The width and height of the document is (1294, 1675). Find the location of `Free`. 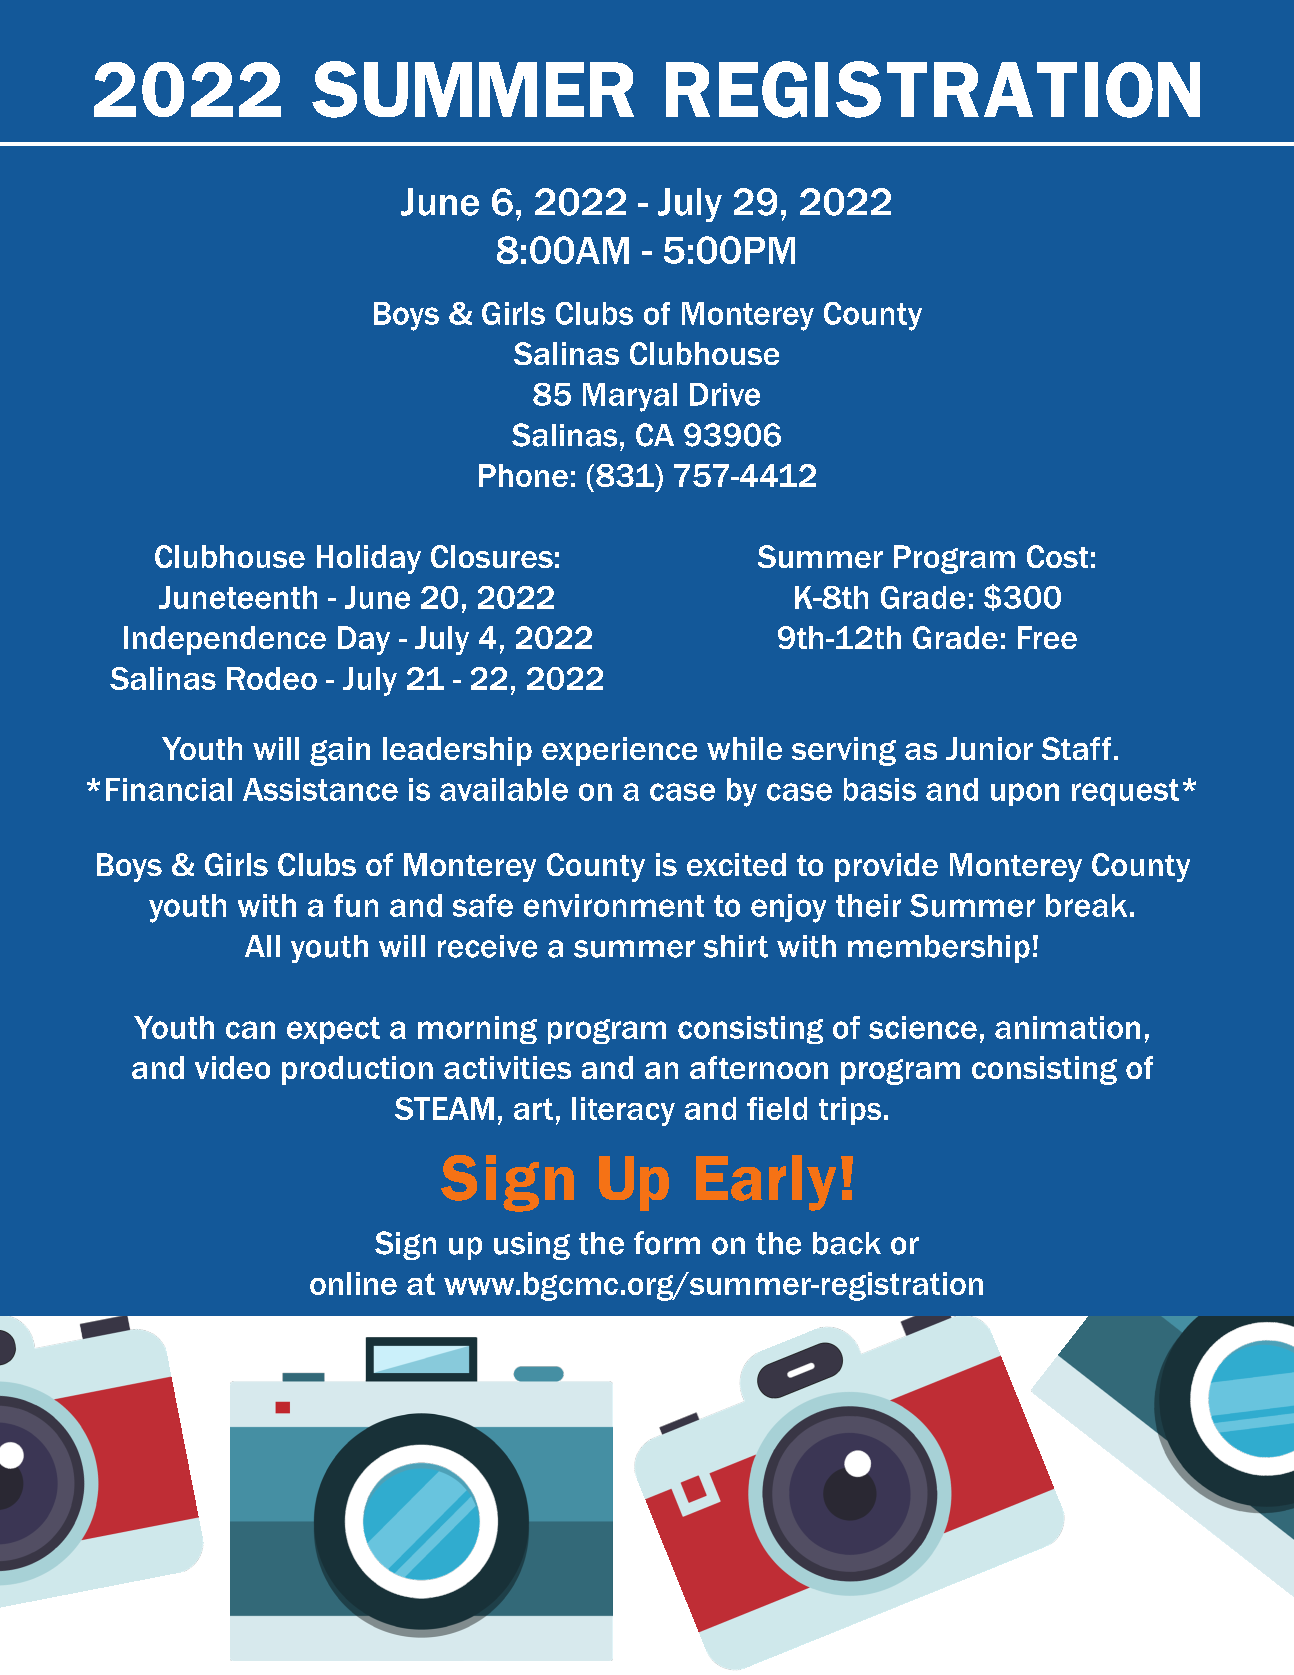

Free is located at coordinates (1047, 637).
